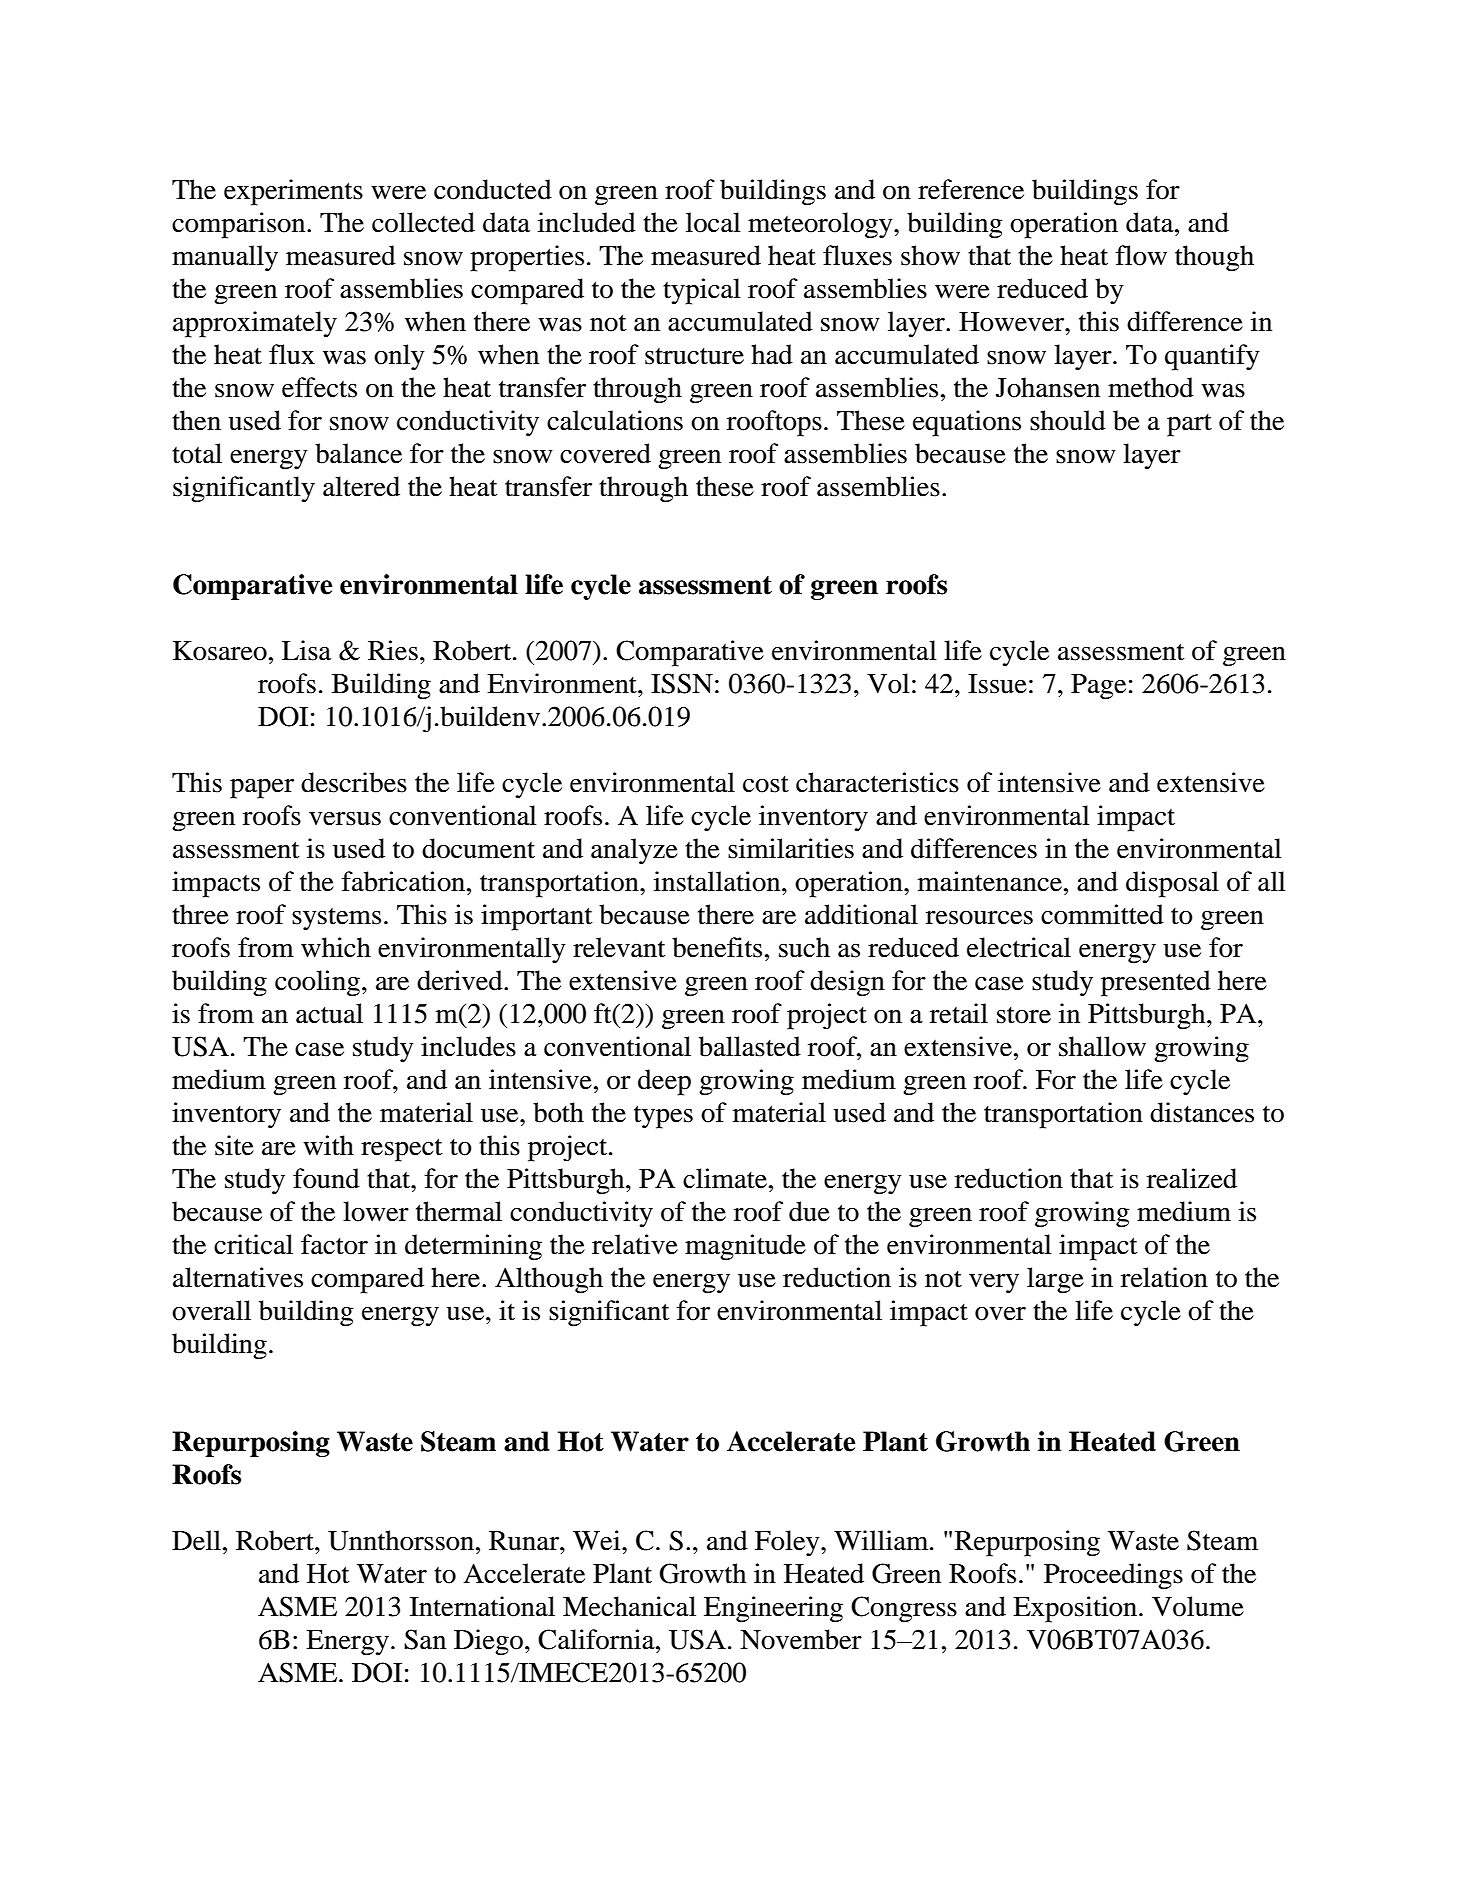 The width and height of the screenshot is (1462, 1892). Describe the element at coordinates (1192, 1178) in the screenshot. I see `realized` at that location.
